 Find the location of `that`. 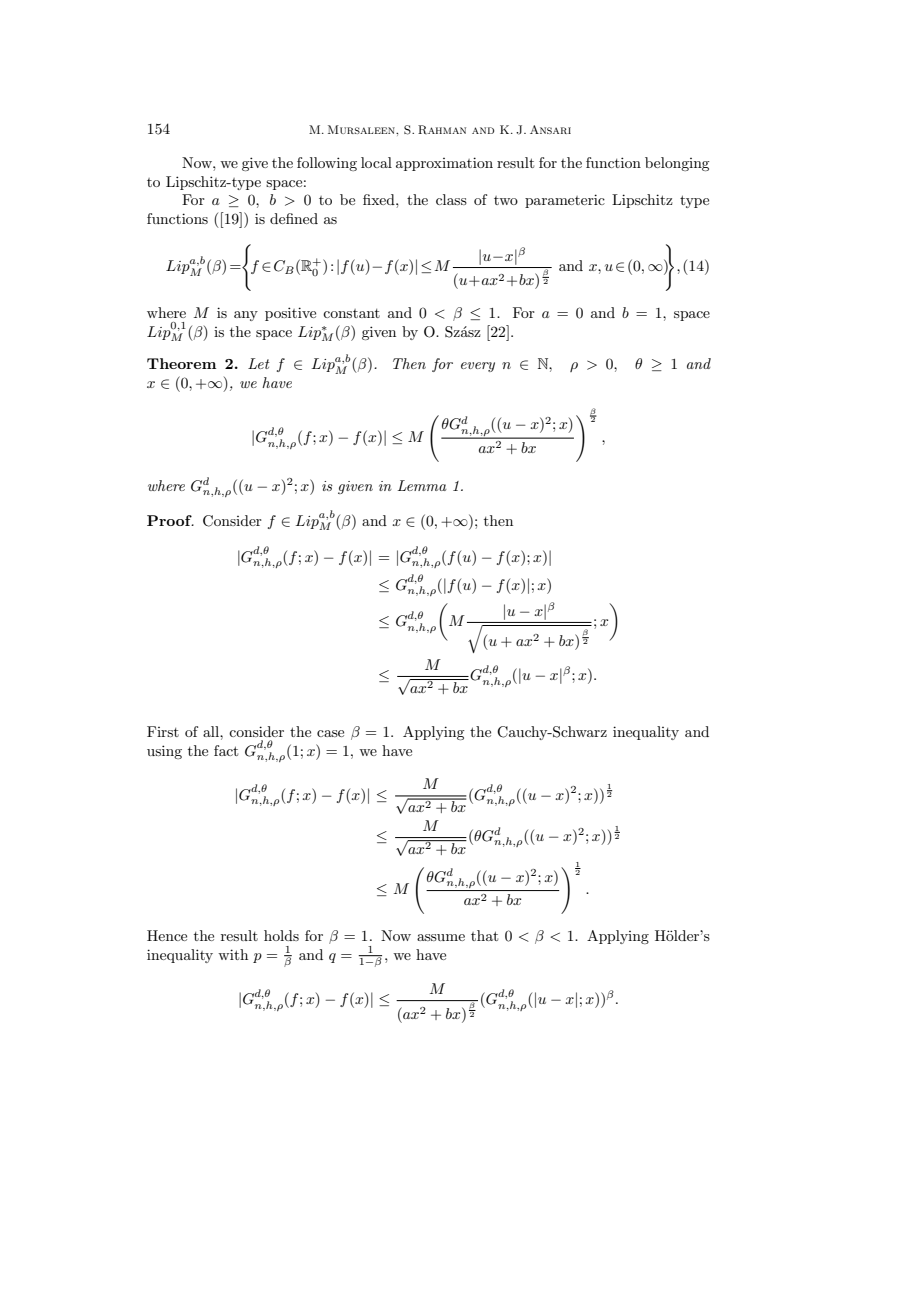

that is located at coordinates (484, 935).
